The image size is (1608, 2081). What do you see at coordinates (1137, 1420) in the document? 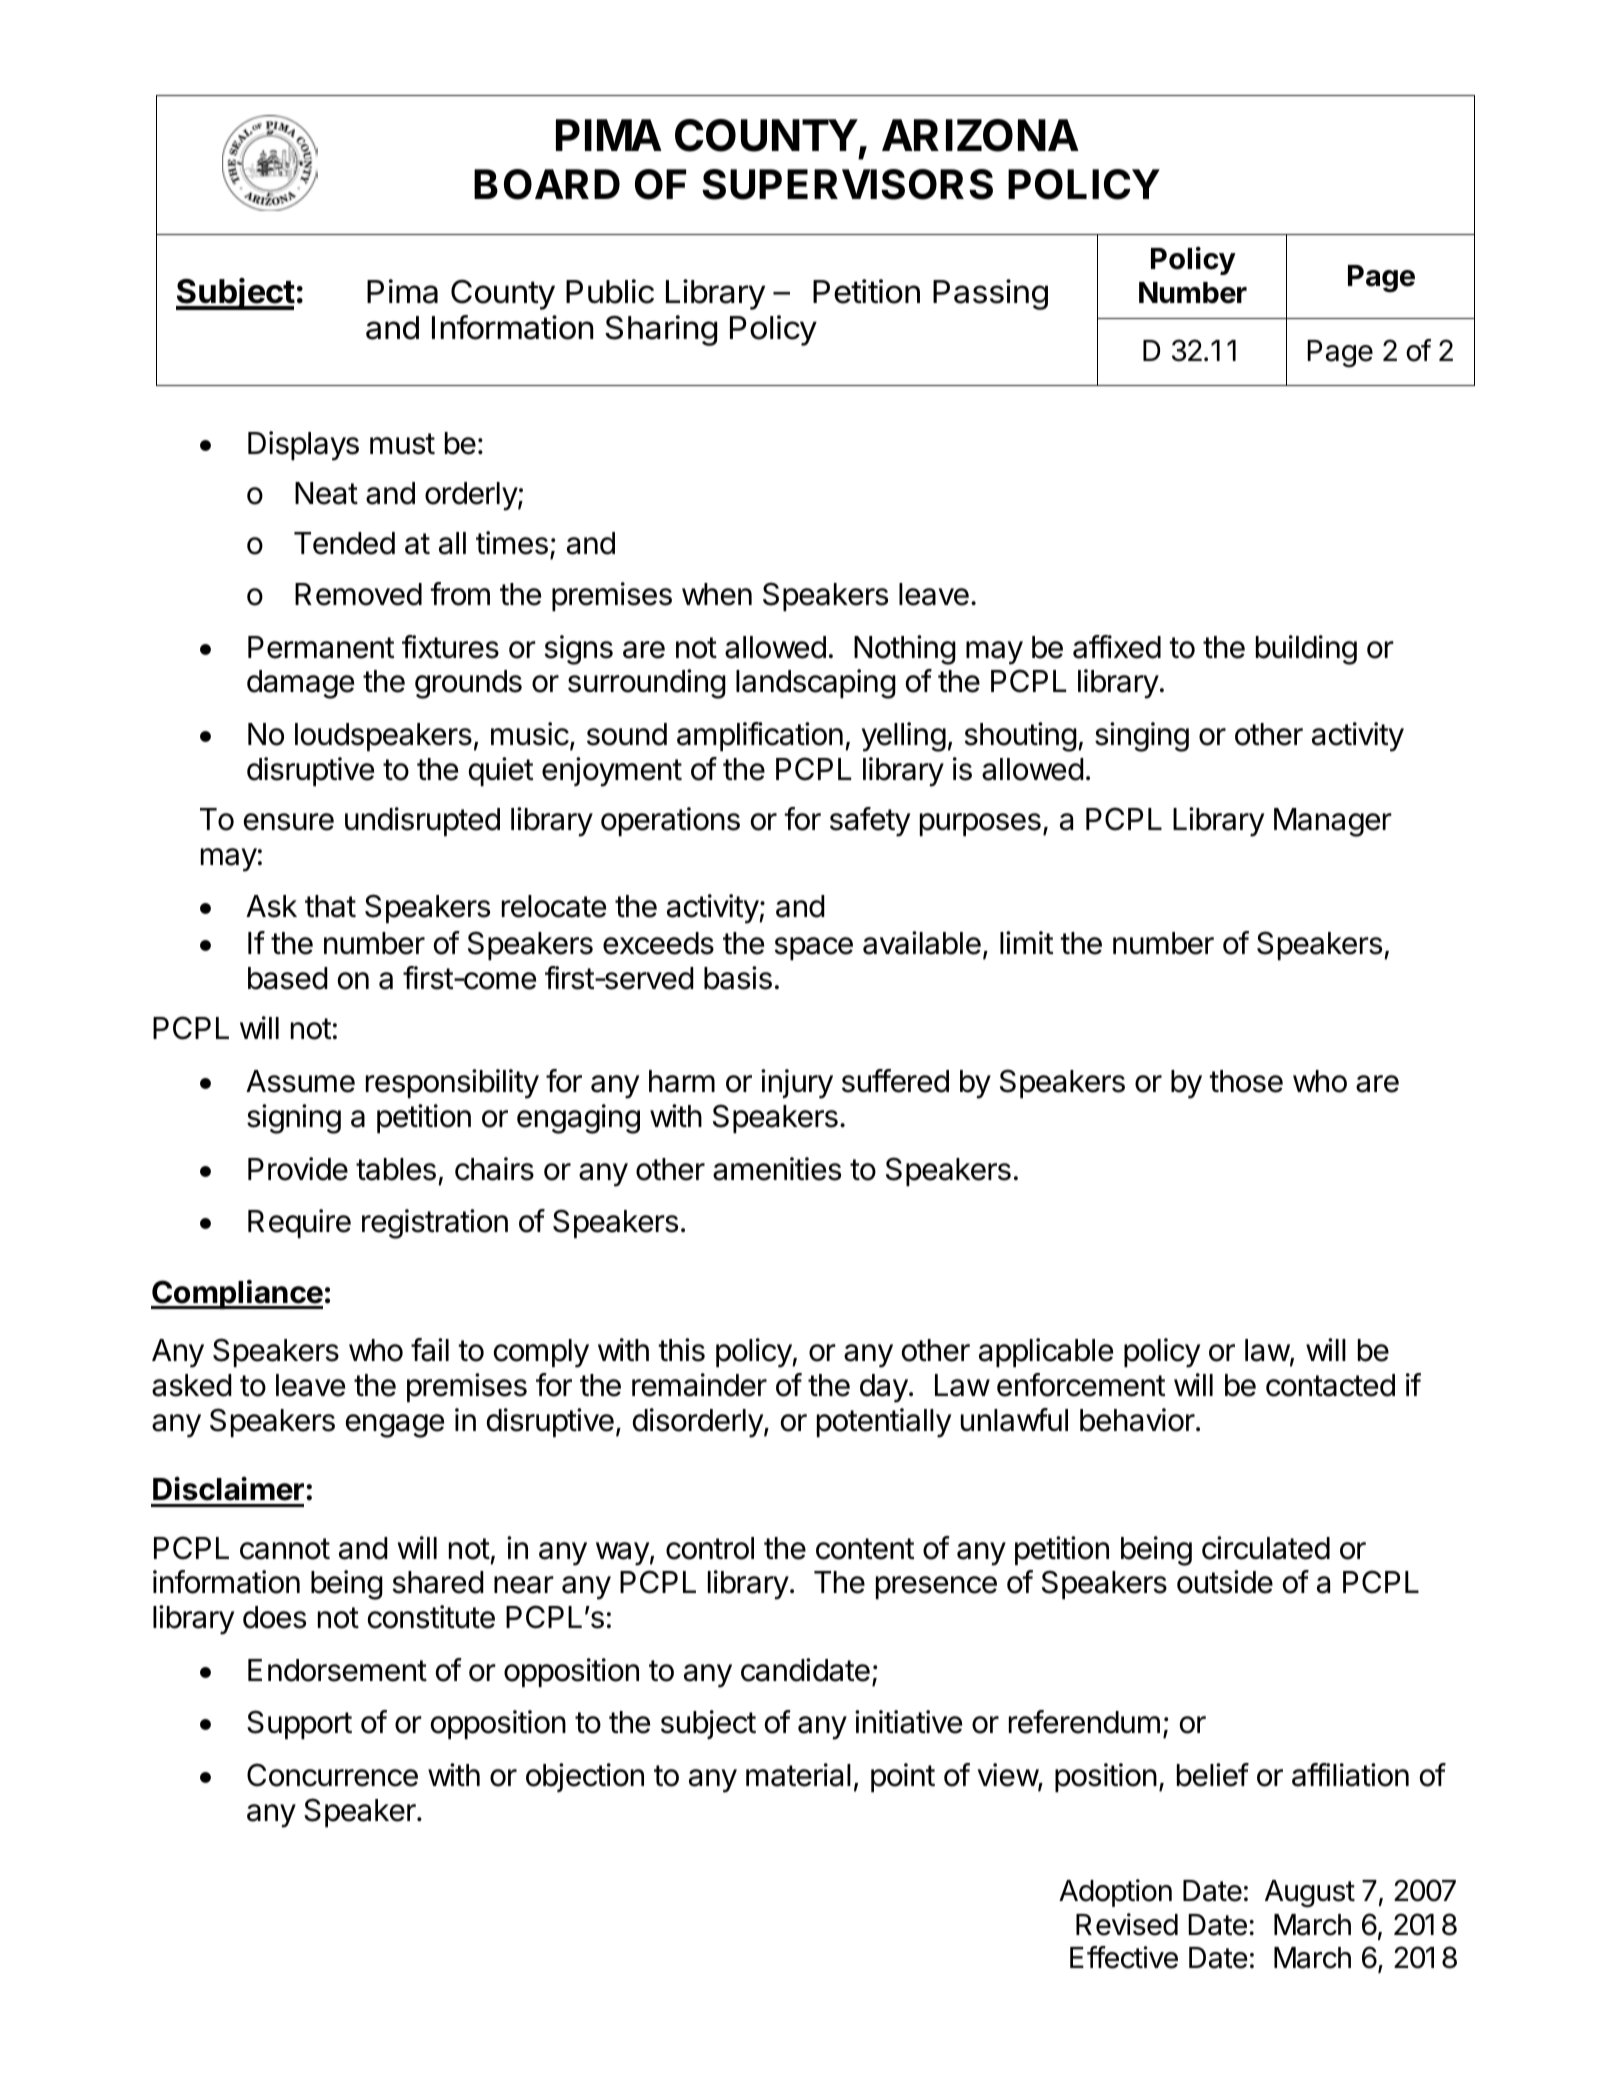
I see `behavior` at bounding box center [1137, 1420].
